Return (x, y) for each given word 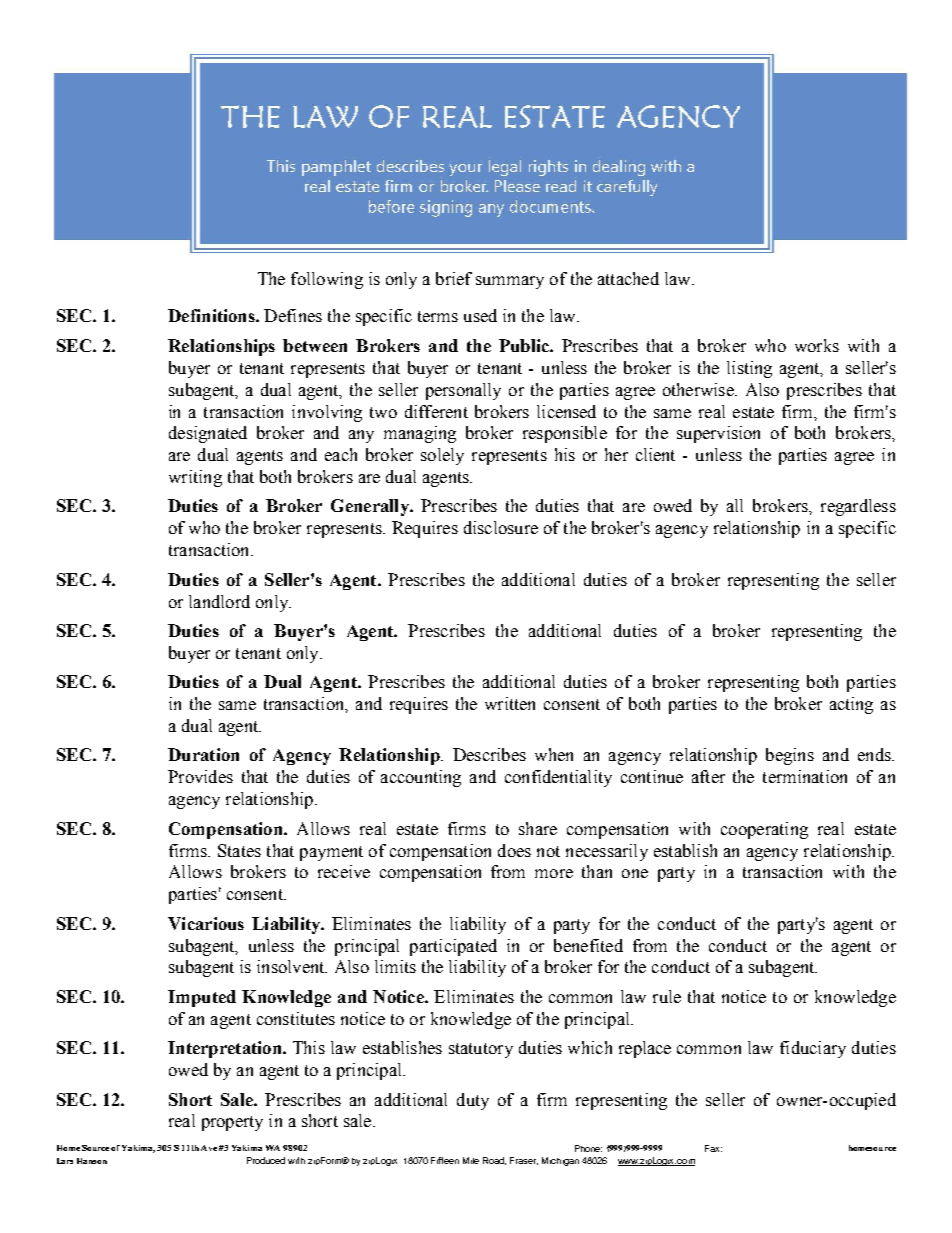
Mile (471, 1160)
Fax (713, 1148)
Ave (209, 1148)
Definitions (212, 315)
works (817, 345)
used (480, 315)
